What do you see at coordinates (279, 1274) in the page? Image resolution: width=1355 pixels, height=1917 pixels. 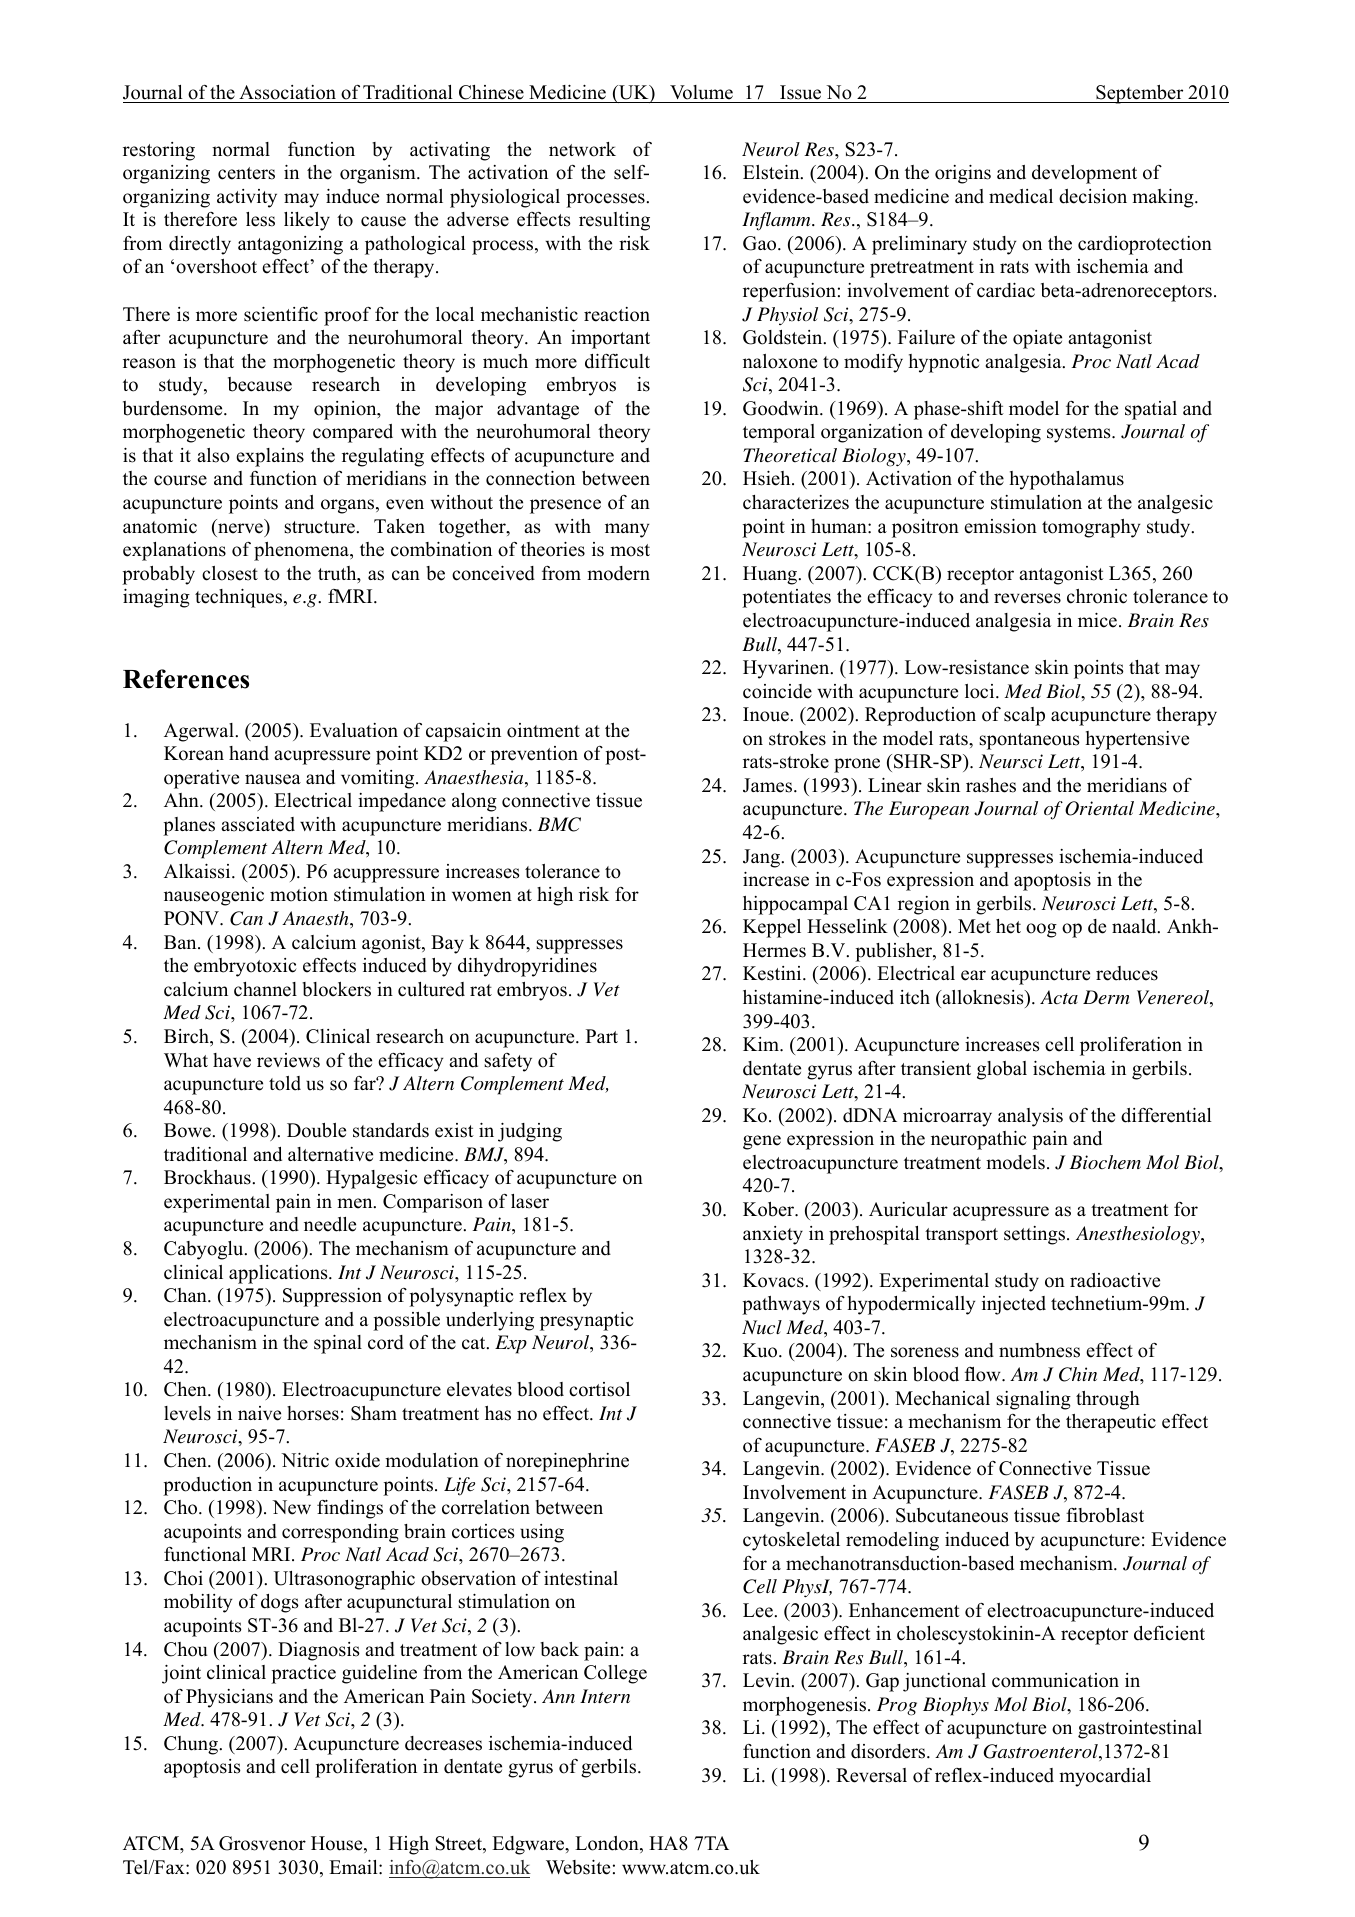 I see `applications` at bounding box center [279, 1274].
